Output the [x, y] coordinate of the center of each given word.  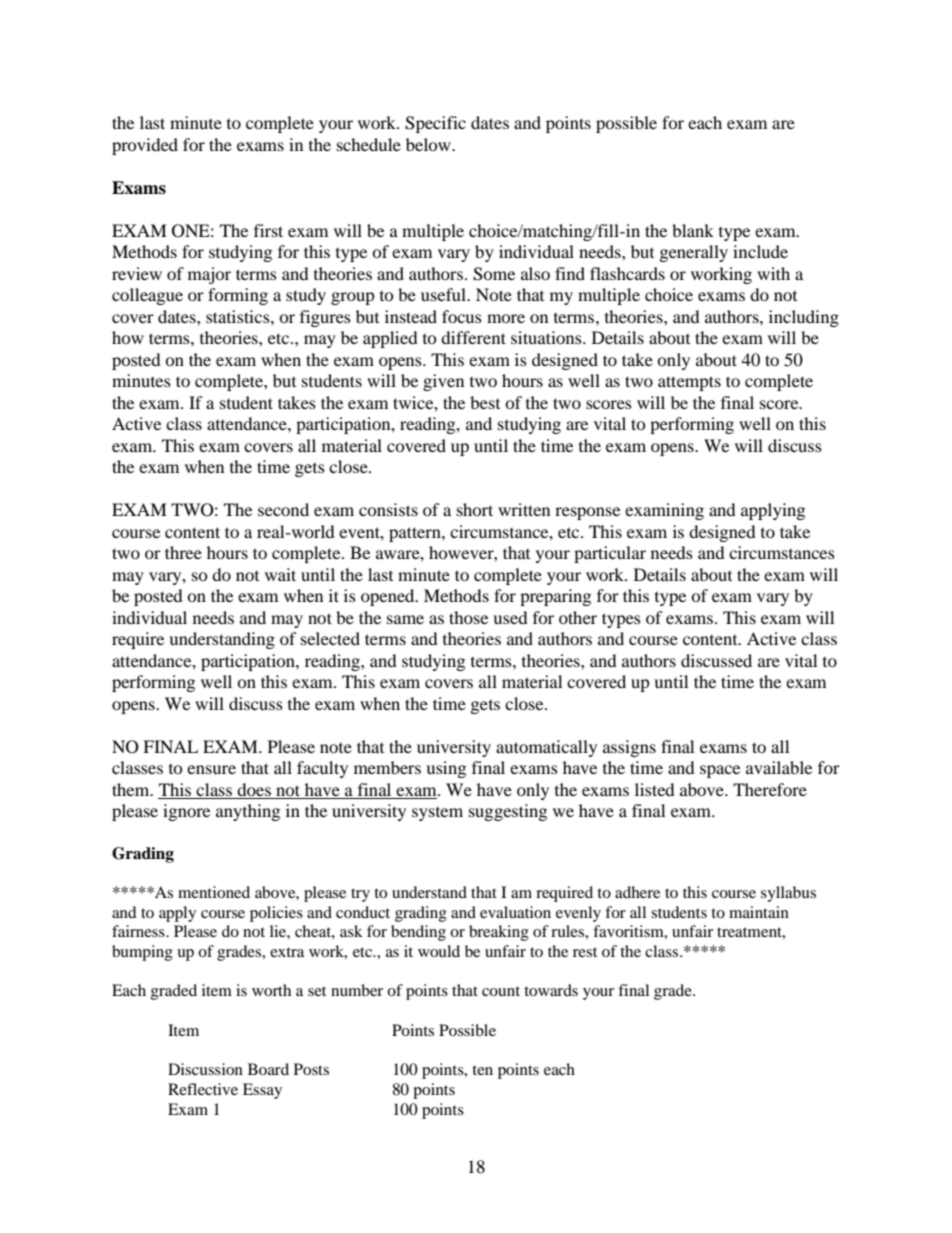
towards [551, 990]
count [501, 991]
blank [693, 230]
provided [145, 146]
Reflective [203, 1089]
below [429, 144]
